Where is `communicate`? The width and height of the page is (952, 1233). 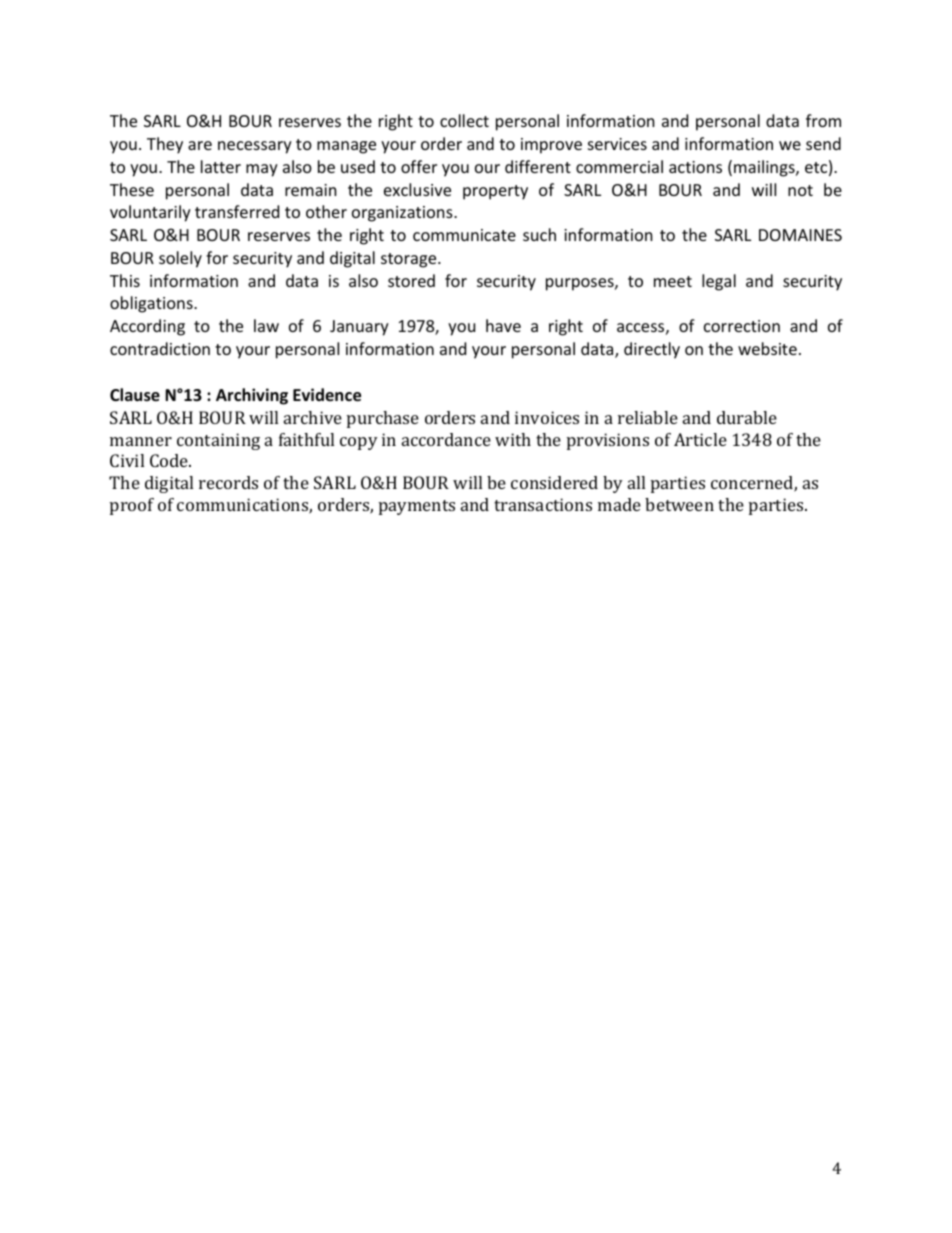 communicate is located at coordinates (464, 235).
